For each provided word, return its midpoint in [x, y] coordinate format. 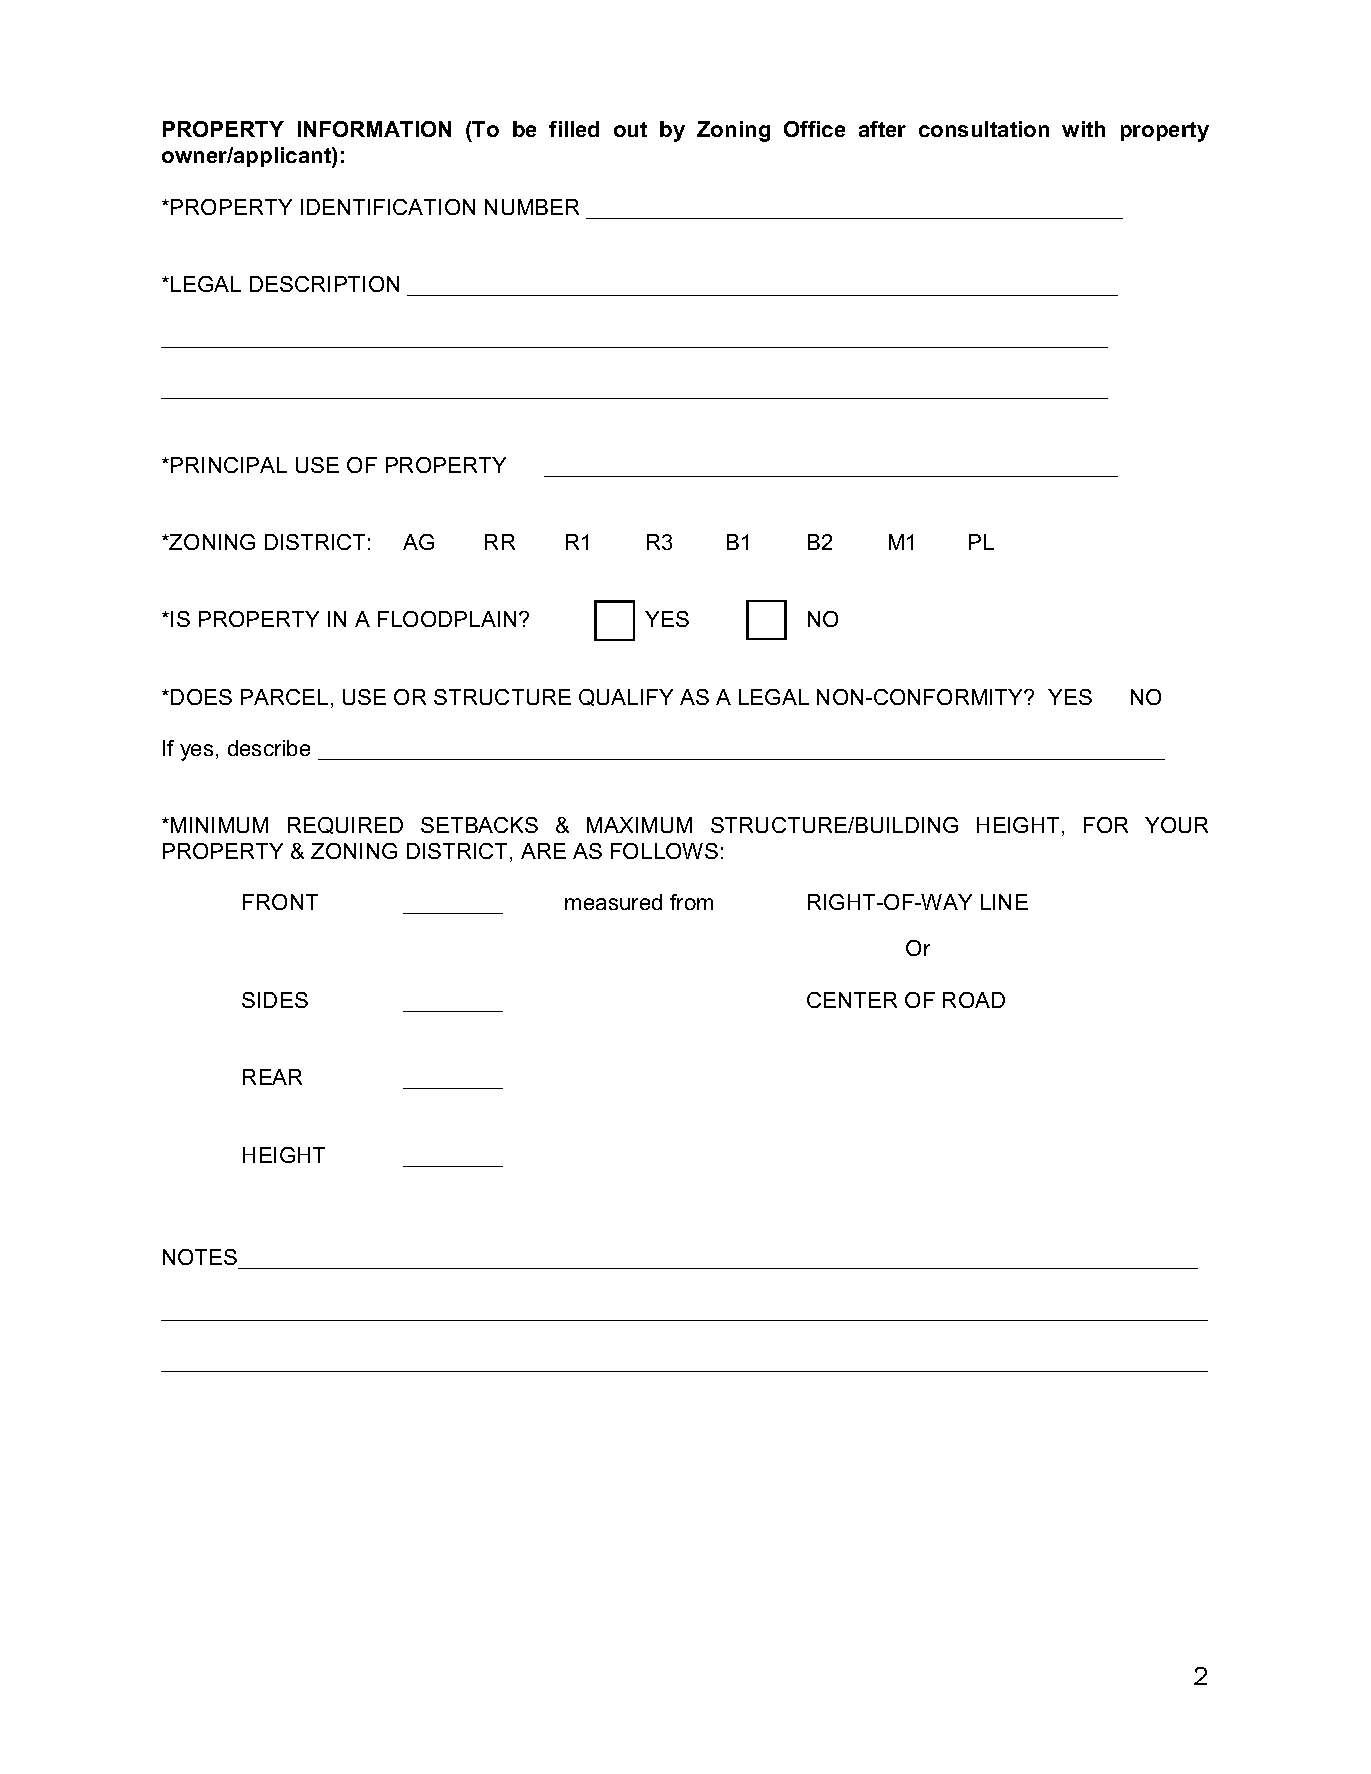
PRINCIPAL [229, 465]
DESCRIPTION [324, 284]
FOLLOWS [664, 851]
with [1083, 129]
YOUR [1176, 825]
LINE [1004, 902]
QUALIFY [626, 697]
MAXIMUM [639, 825]
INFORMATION [374, 129]
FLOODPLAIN [447, 619]
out [630, 129]
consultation [984, 129]
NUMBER [532, 207]
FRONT [280, 902]
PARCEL [284, 697]
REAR [272, 1077]
